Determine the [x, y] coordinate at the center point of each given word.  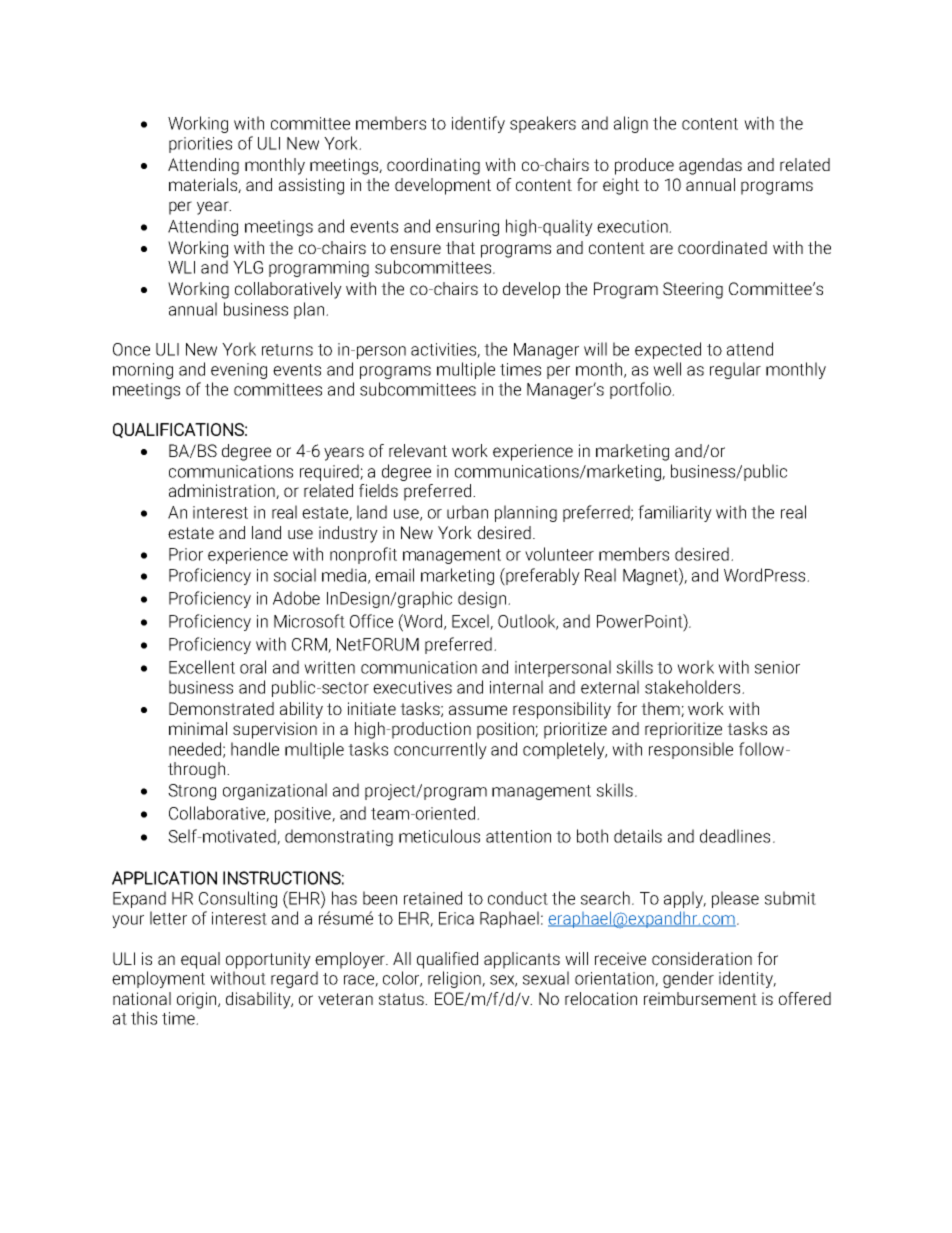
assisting [311, 186]
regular [735, 370]
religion [455, 979]
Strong [192, 792]
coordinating [433, 166]
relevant [418, 450]
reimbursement [700, 998]
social [295, 575]
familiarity [675, 513]
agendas [710, 166]
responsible [691, 750]
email [394, 575]
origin [198, 1000]
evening [239, 371]
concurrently [440, 750]
